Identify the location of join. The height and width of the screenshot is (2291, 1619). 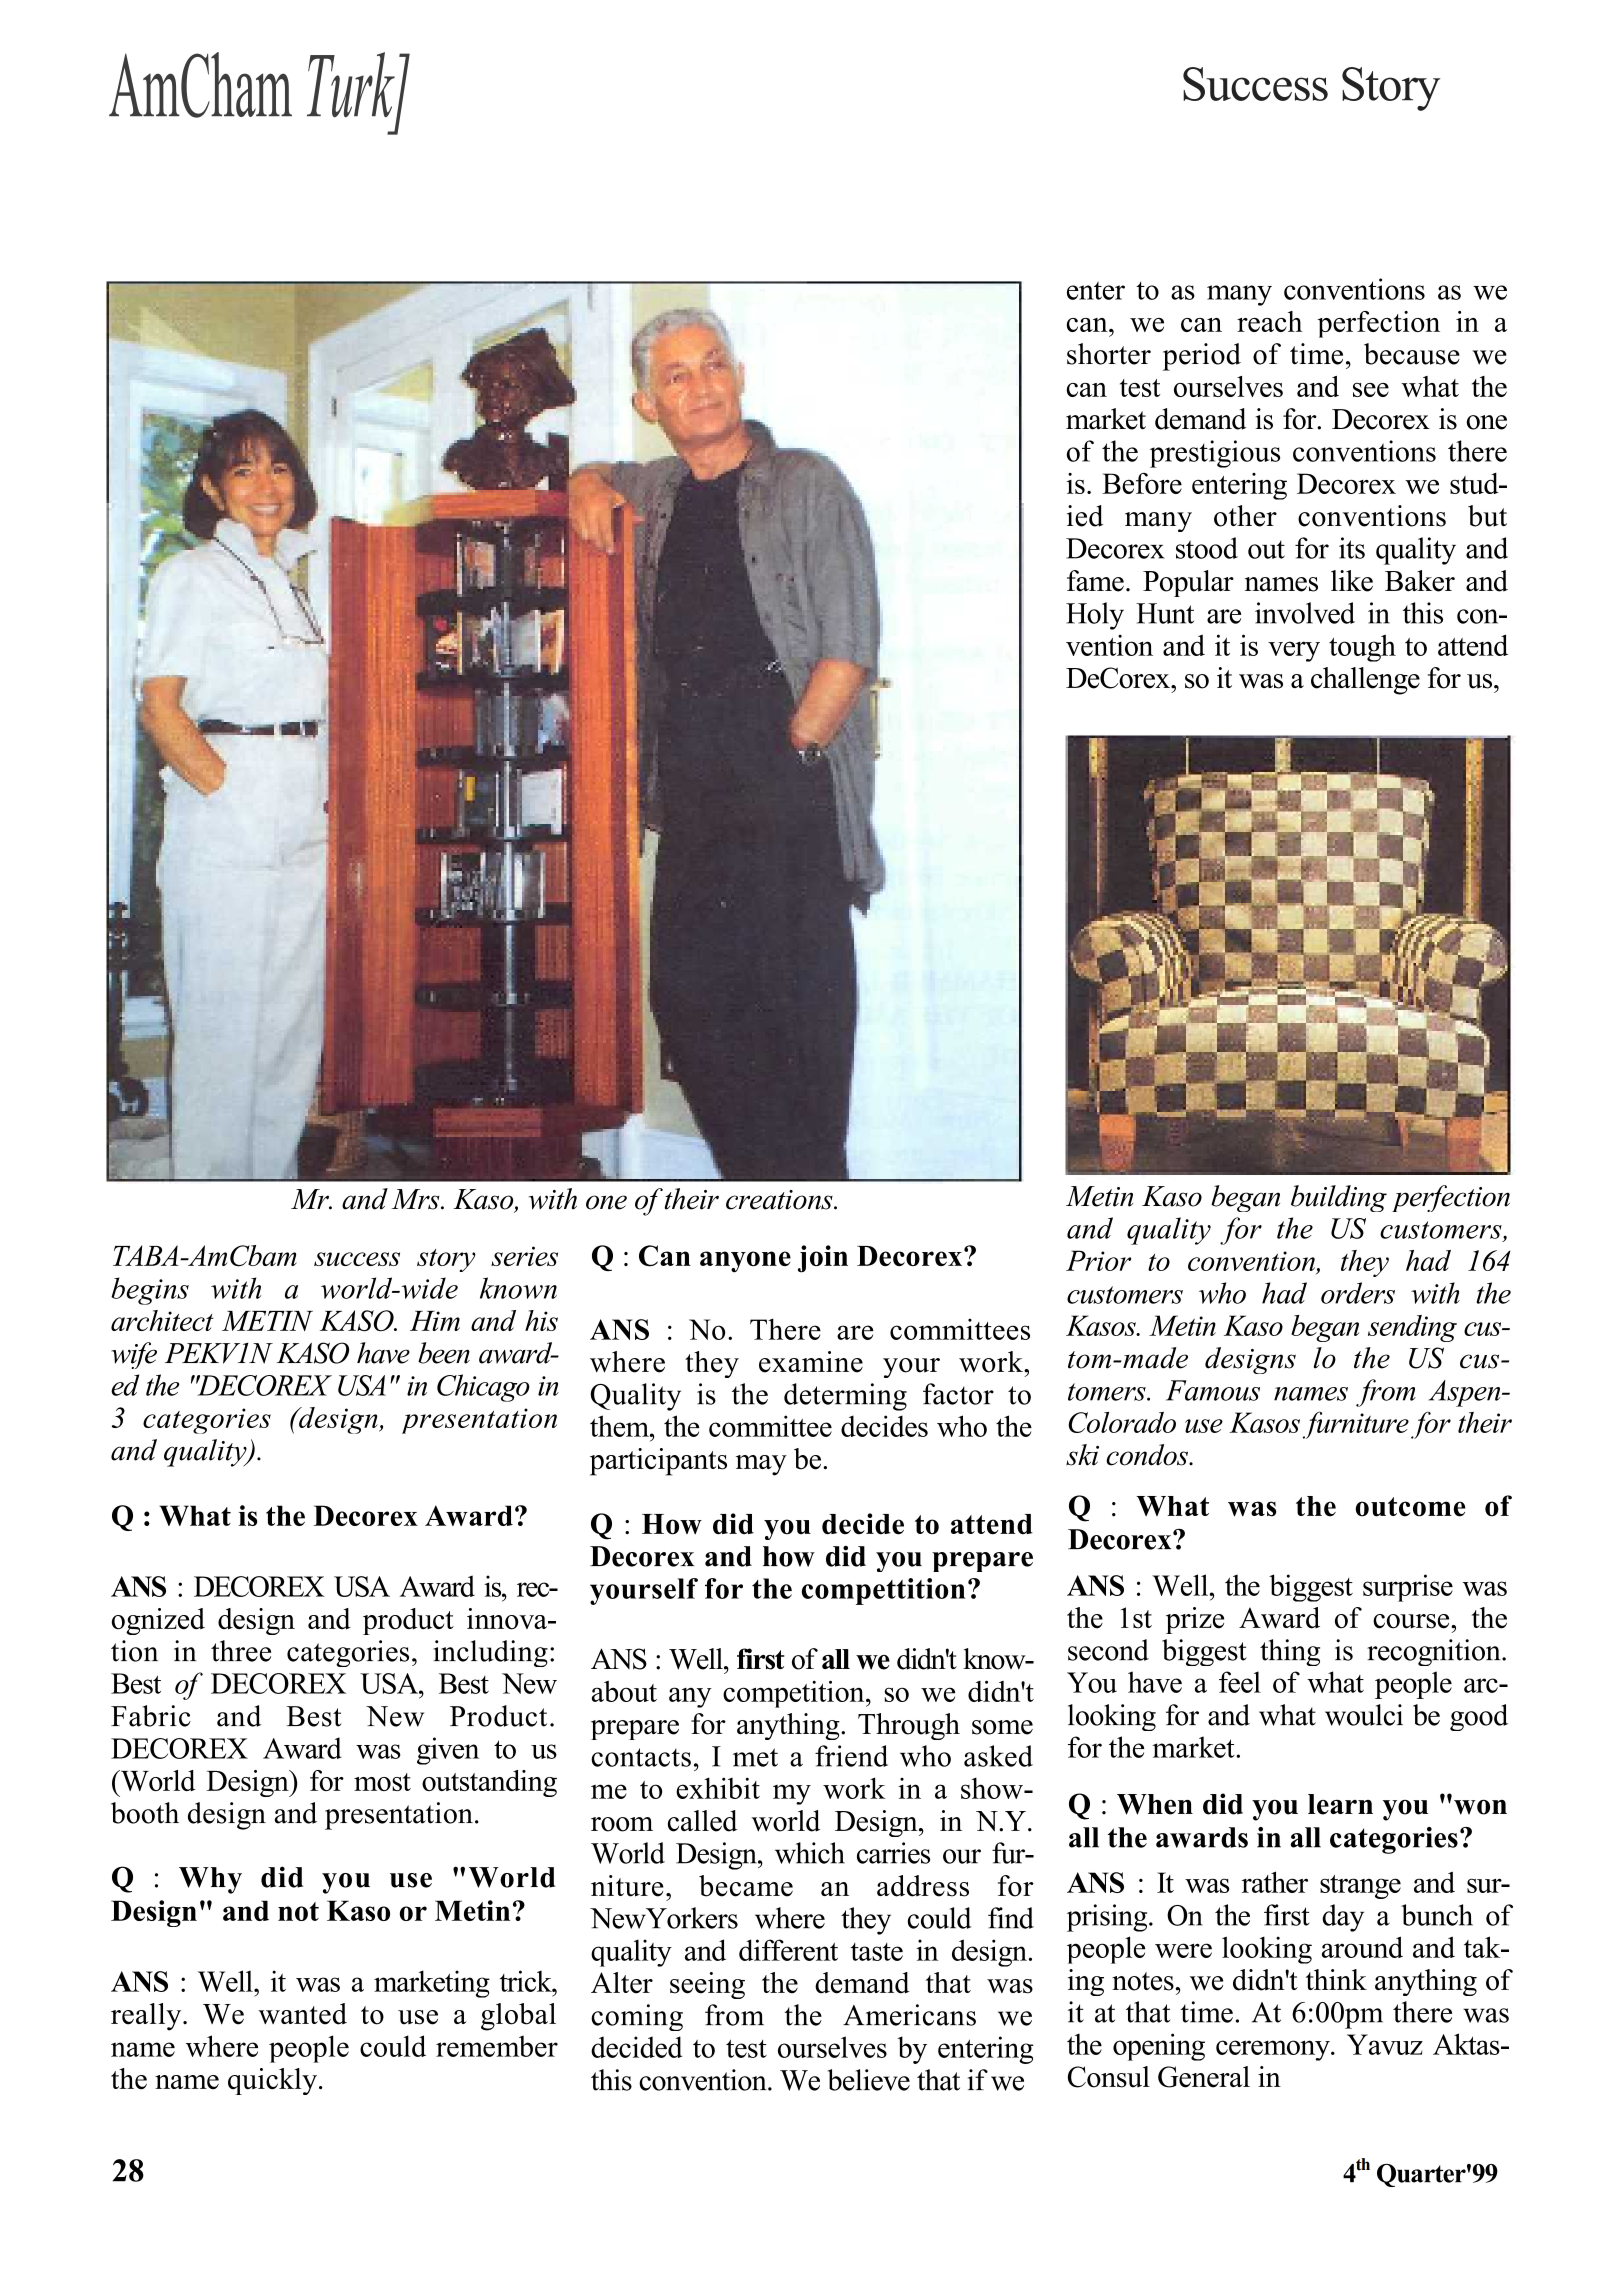
(823, 1259).
